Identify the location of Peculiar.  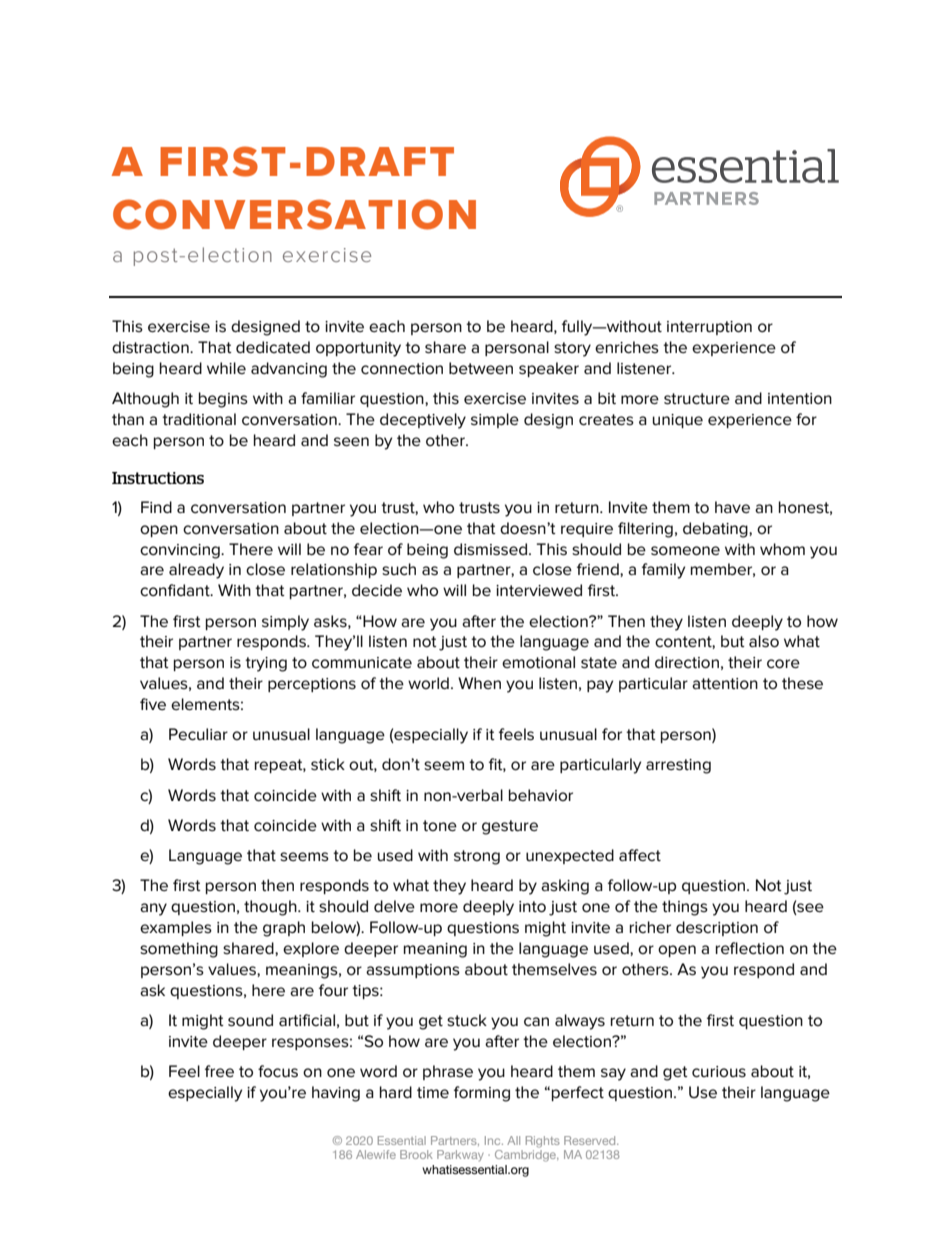
(198, 734).
